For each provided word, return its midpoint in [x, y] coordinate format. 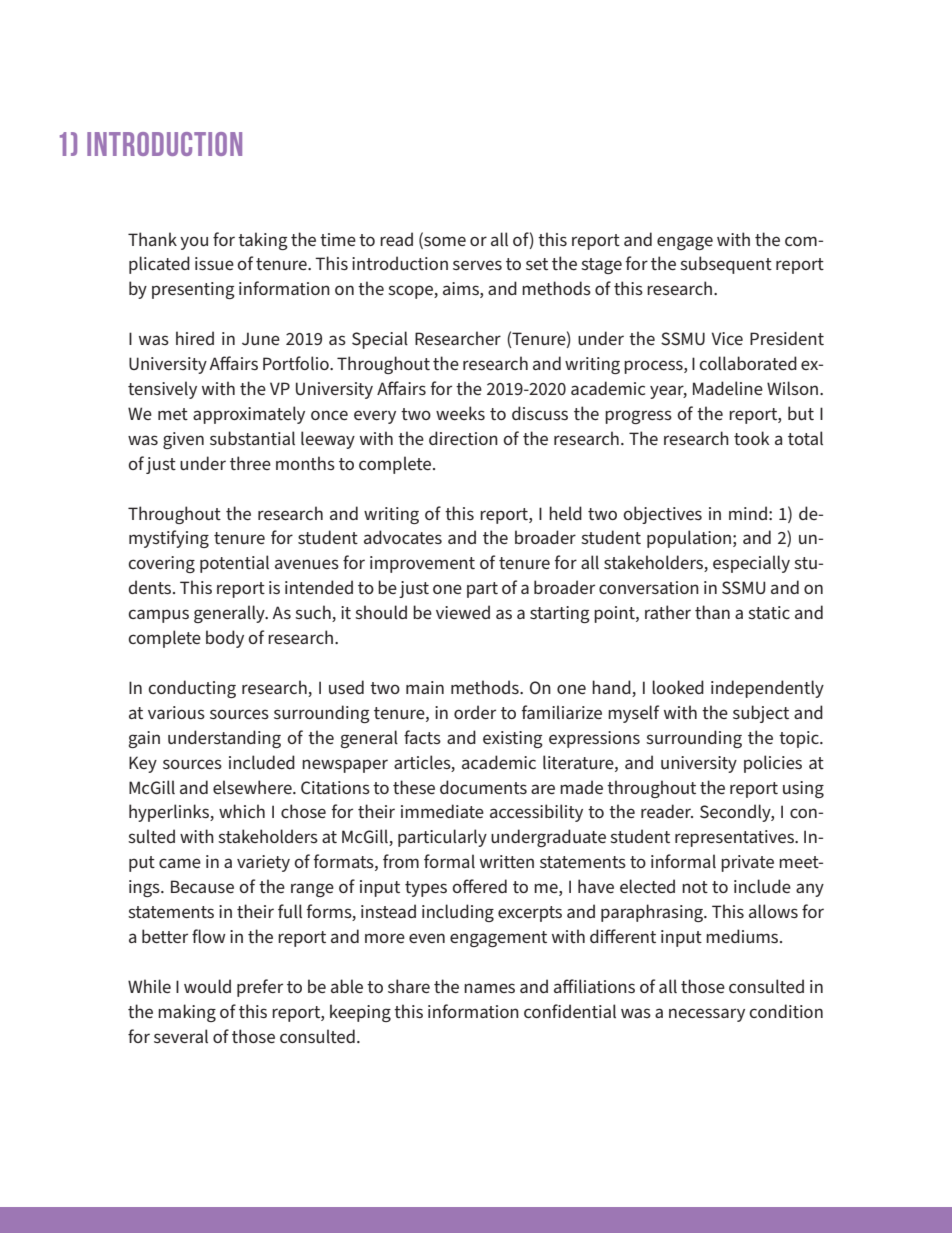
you [194, 243]
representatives [736, 838]
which [242, 811]
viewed [463, 612]
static [769, 612]
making [187, 1013]
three [250, 463]
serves [477, 265]
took [752, 438]
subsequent [726, 265]
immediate [442, 811]
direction [463, 438]
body [225, 639]
